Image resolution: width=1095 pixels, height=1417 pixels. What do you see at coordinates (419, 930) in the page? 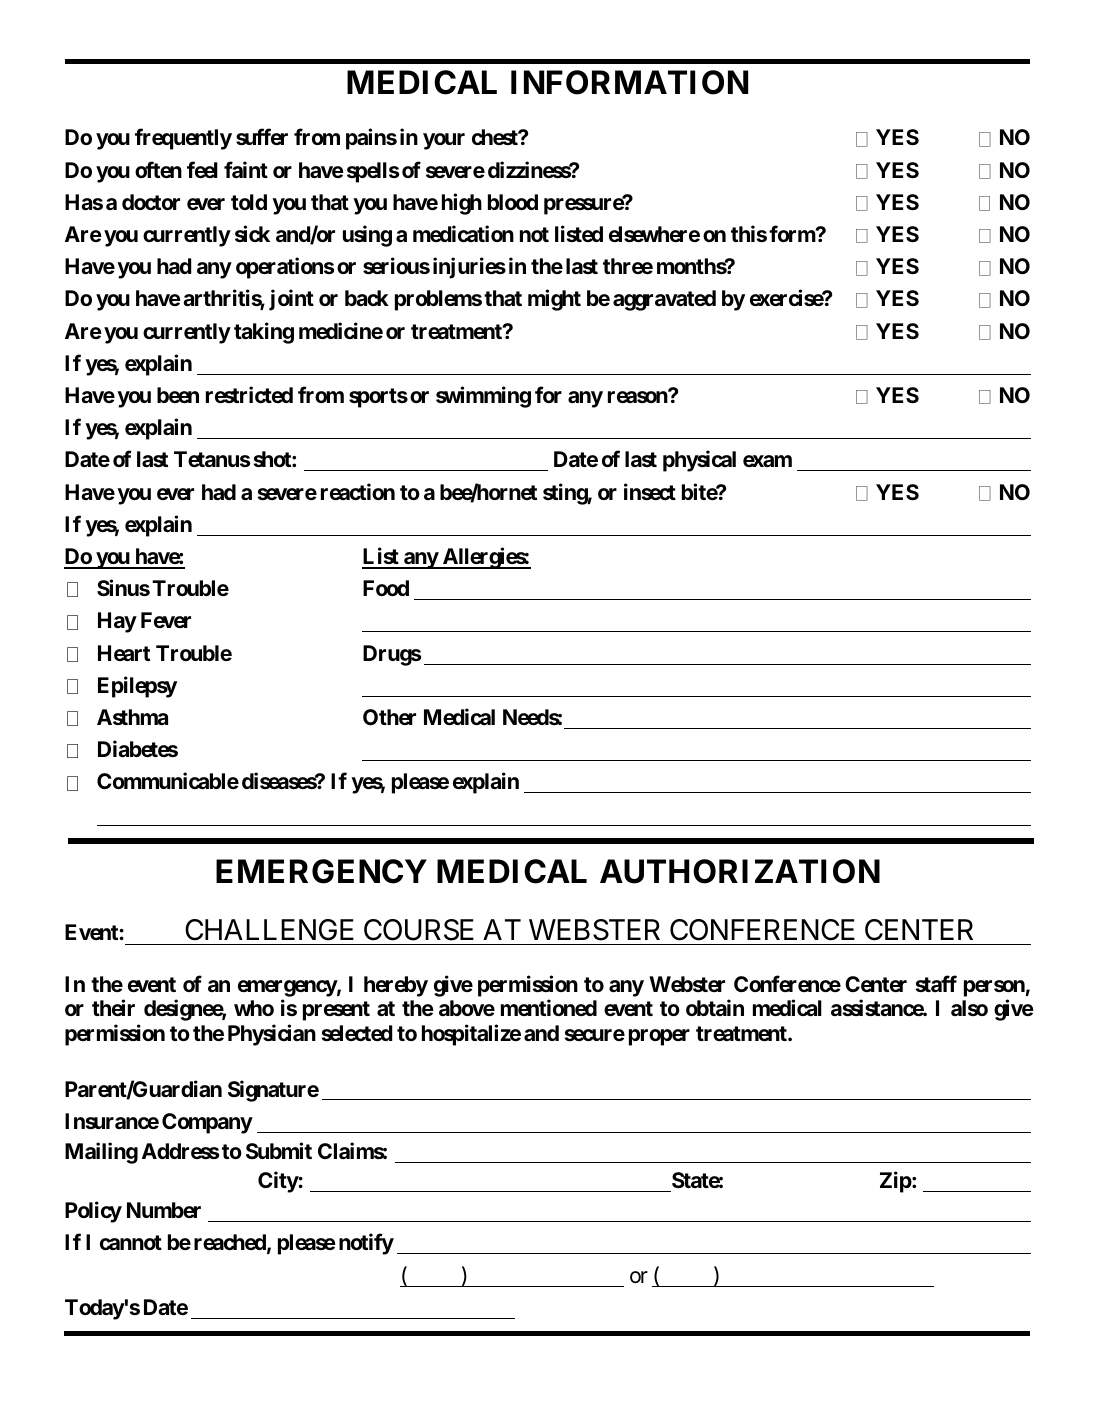
I see `COURSE` at bounding box center [419, 930].
